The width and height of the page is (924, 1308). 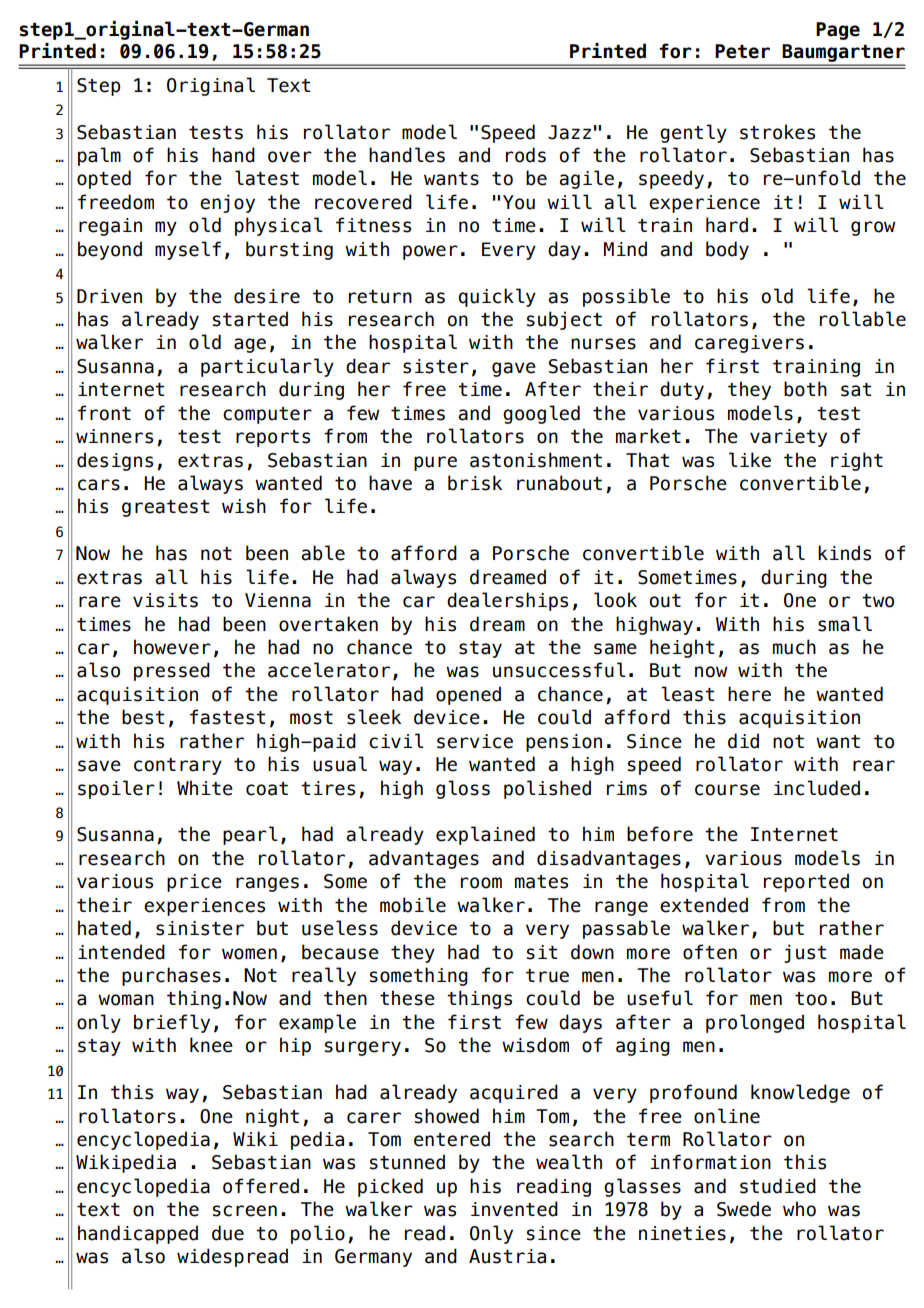 What do you see at coordinates (99, 156) in the page?
I see `palm` at bounding box center [99, 156].
